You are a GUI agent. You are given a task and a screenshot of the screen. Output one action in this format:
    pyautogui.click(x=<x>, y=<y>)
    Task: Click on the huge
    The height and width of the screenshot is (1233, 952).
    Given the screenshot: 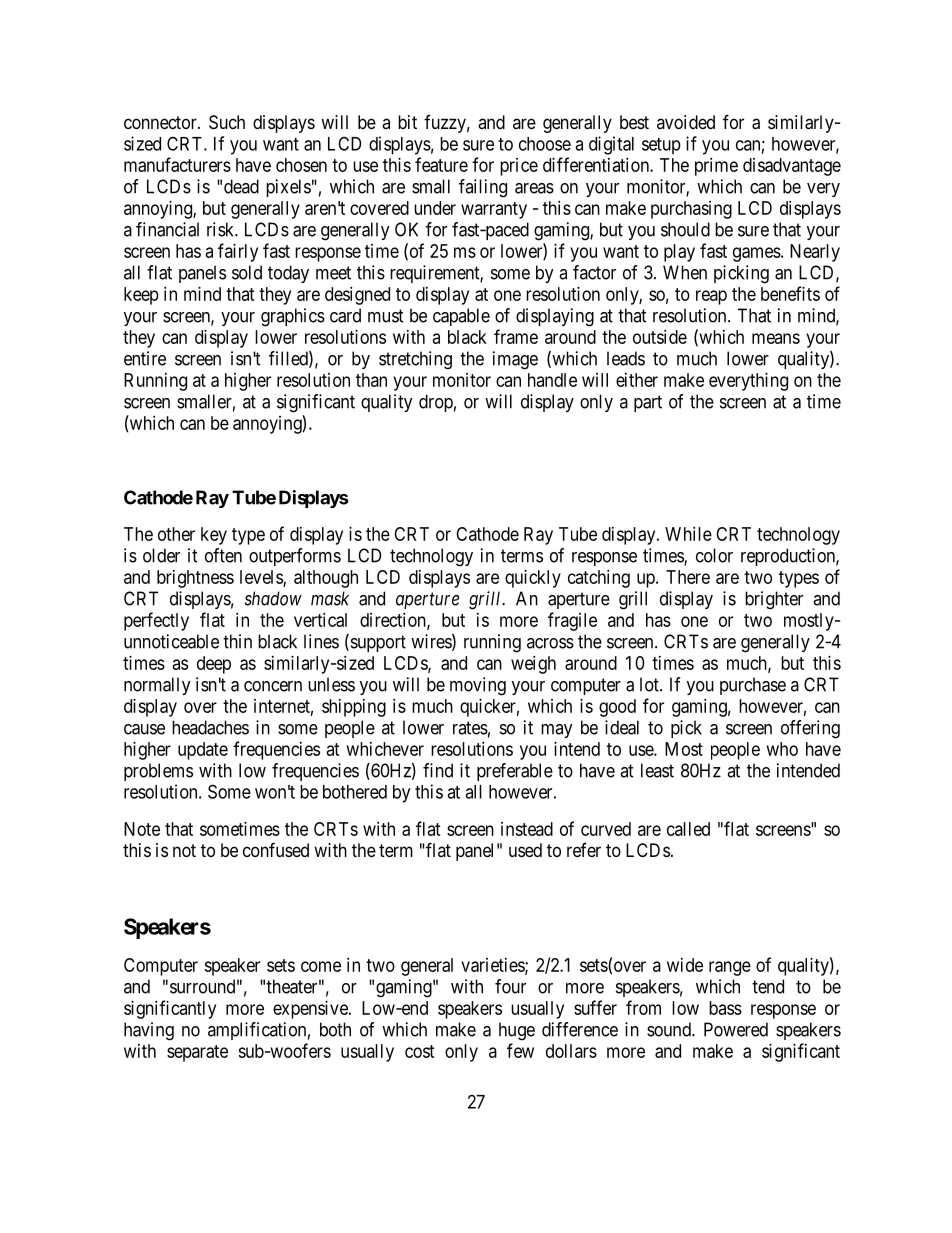 What is the action you would take?
    pyautogui.click(x=517, y=1031)
